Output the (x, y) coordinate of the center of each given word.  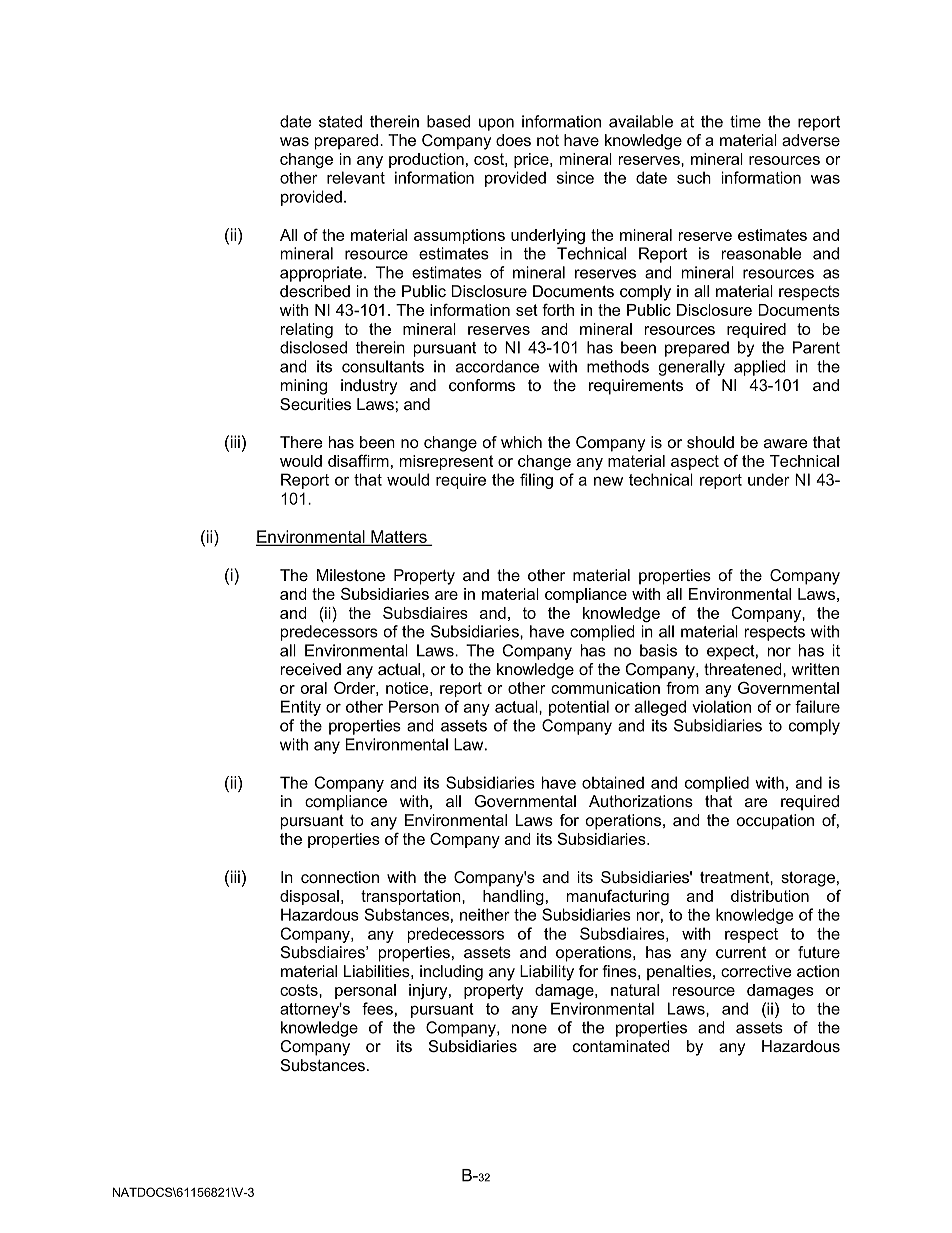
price (532, 160)
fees (377, 1008)
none (529, 1029)
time (745, 121)
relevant (356, 177)
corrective (756, 971)
